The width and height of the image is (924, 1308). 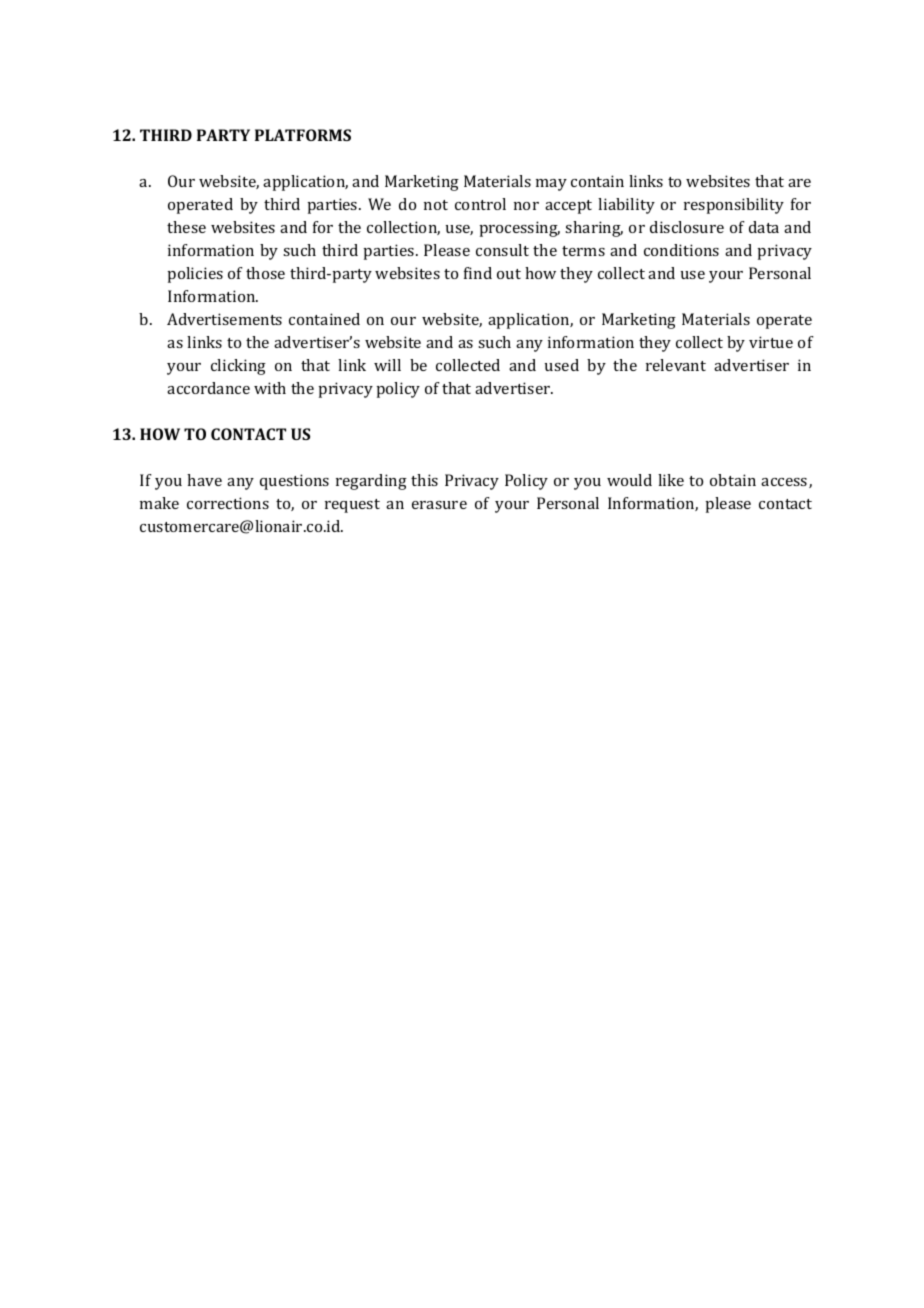 What do you see at coordinates (551, 185) in the image?
I see `may` at bounding box center [551, 185].
